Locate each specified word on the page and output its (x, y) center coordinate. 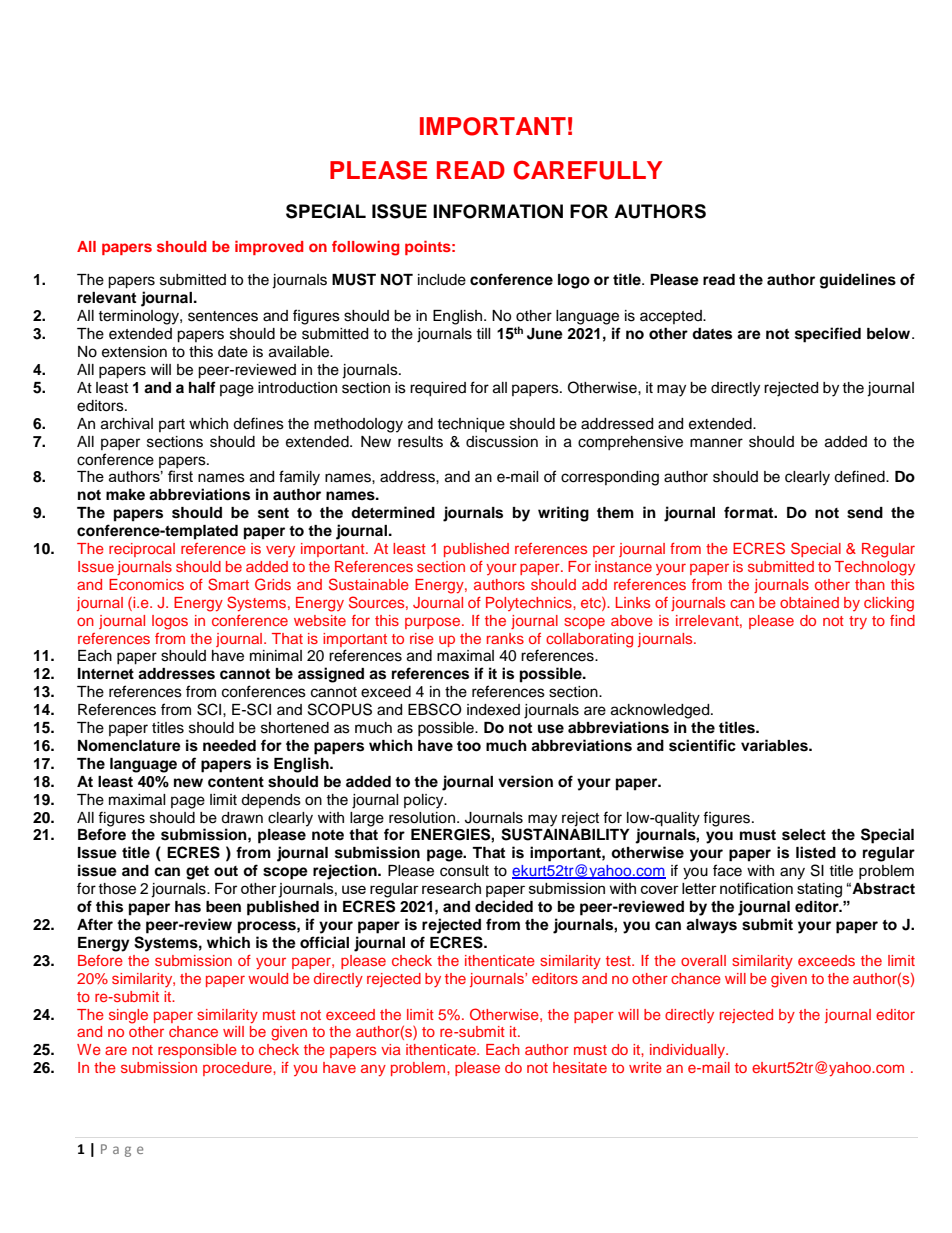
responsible (197, 1051)
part (172, 425)
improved (269, 248)
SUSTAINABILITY (565, 833)
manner (716, 443)
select (804, 835)
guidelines (858, 281)
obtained (809, 602)
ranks (505, 638)
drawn (242, 818)
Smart (228, 584)
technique (471, 425)
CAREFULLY (588, 170)
